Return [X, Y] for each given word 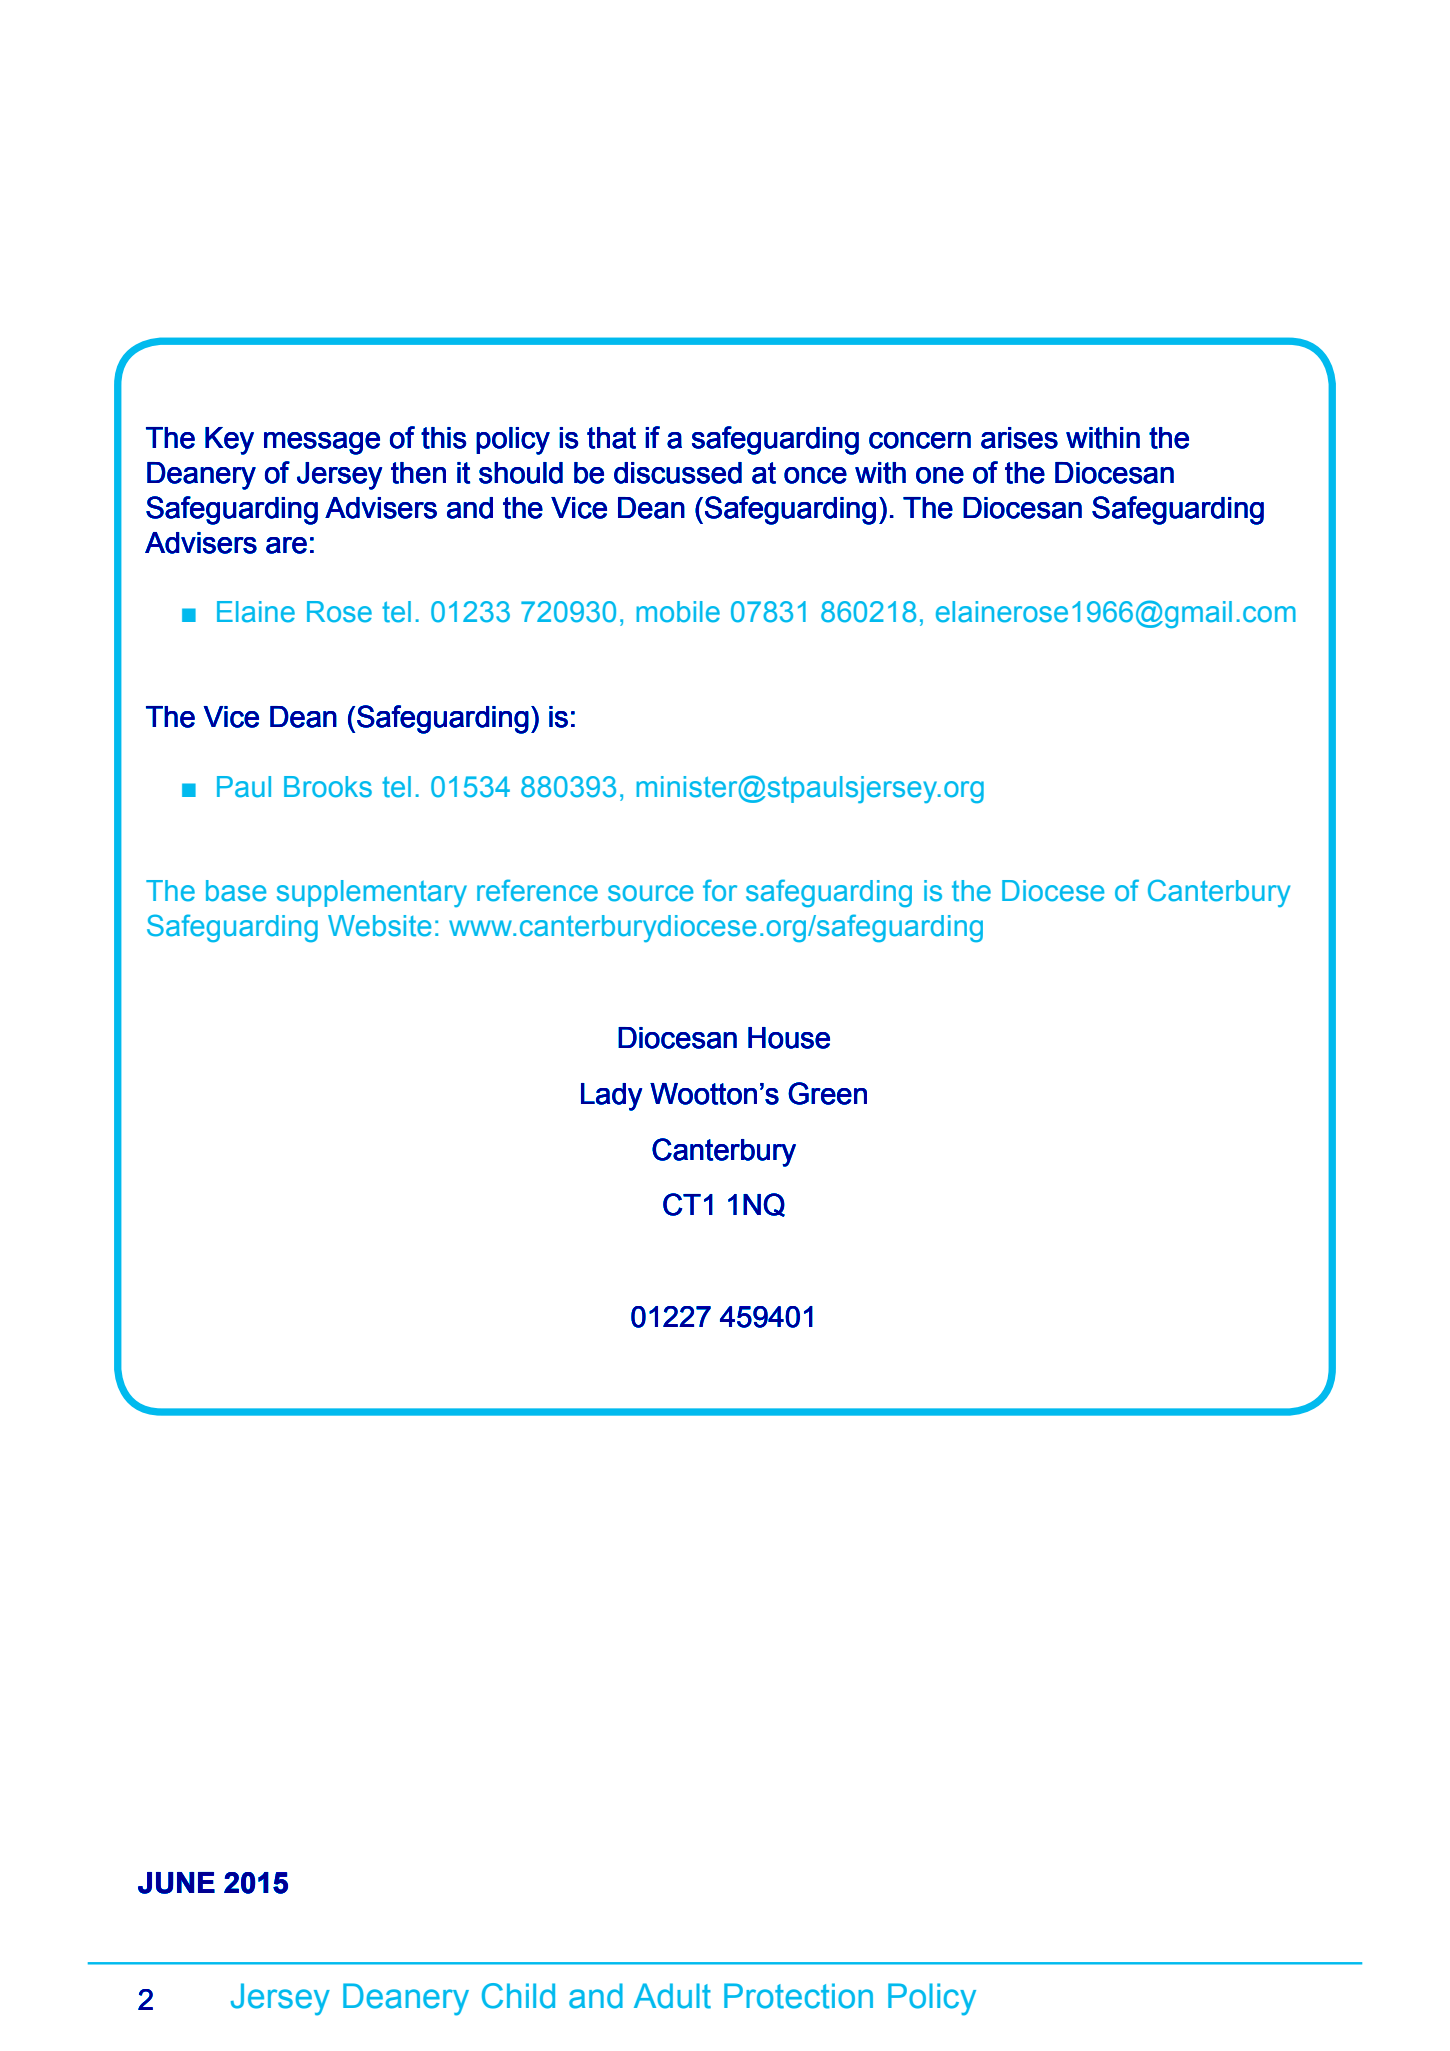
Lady [611, 1097]
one [940, 475]
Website [379, 926]
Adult [672, 1996]
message [322, 443]
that [611, 438]
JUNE [176, 1883]
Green [827, 1093]
